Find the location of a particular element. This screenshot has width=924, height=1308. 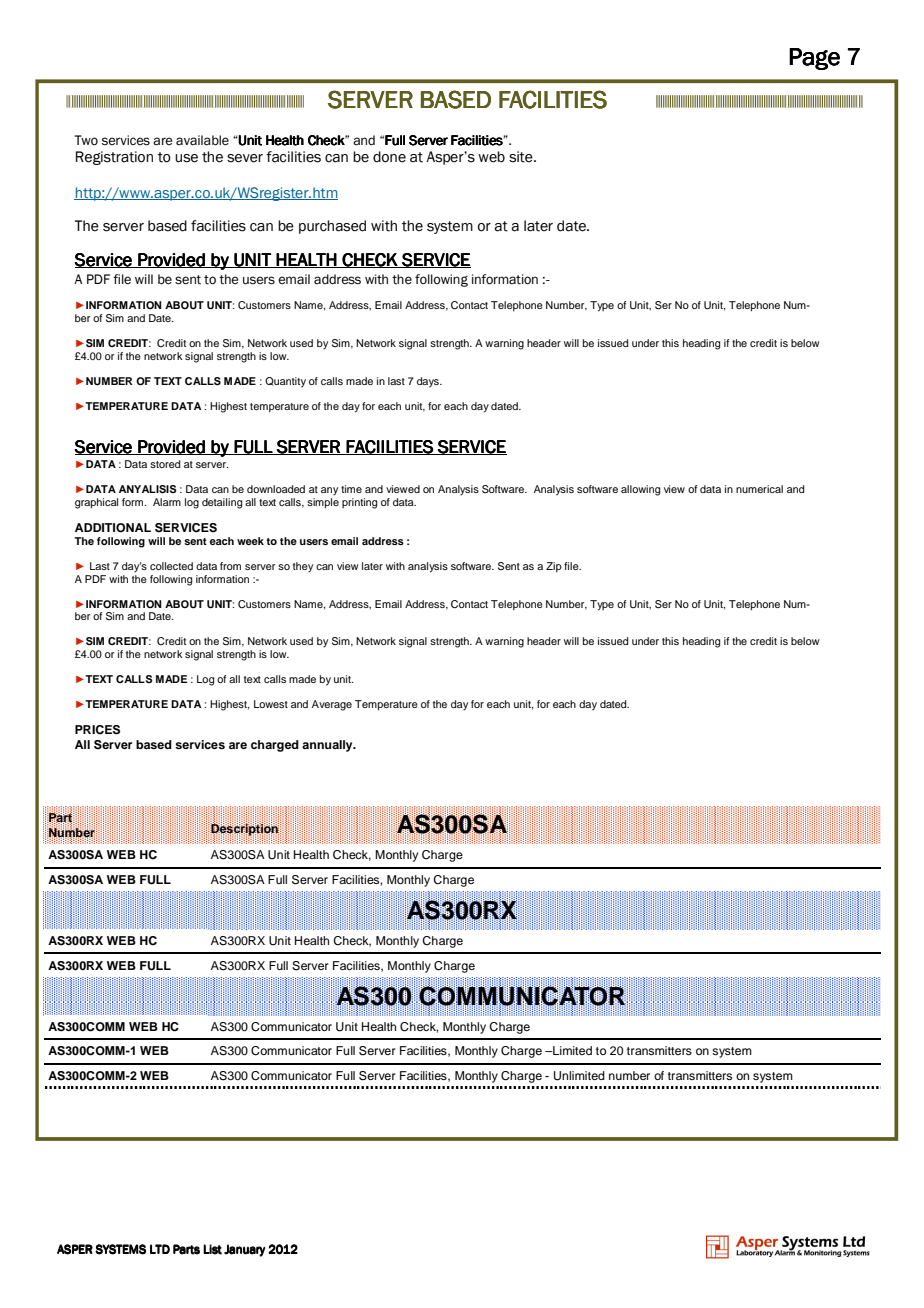

available is located at coordinates (202, 140).
